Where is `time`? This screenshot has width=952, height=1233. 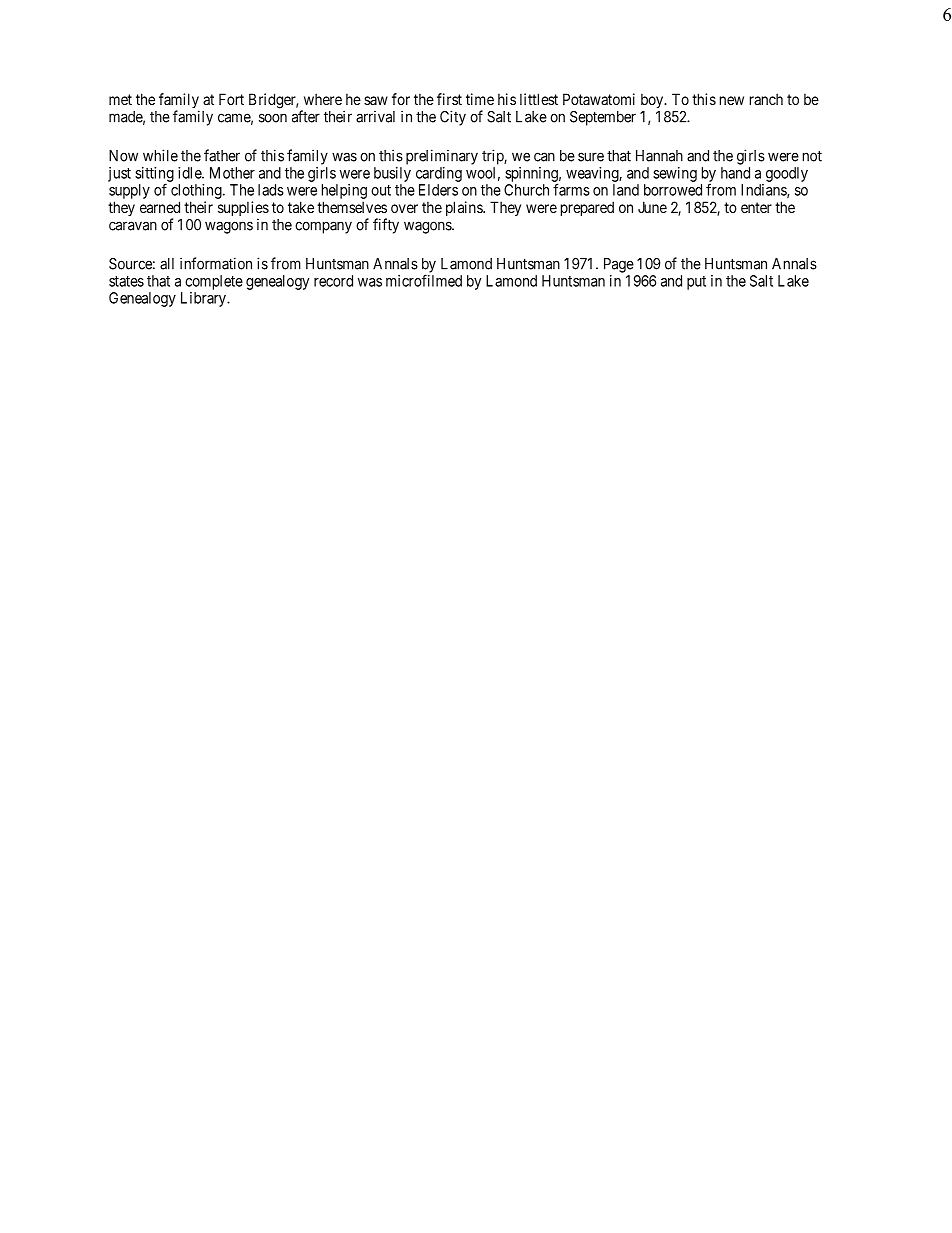
time is located at coordinates (480, 99).
